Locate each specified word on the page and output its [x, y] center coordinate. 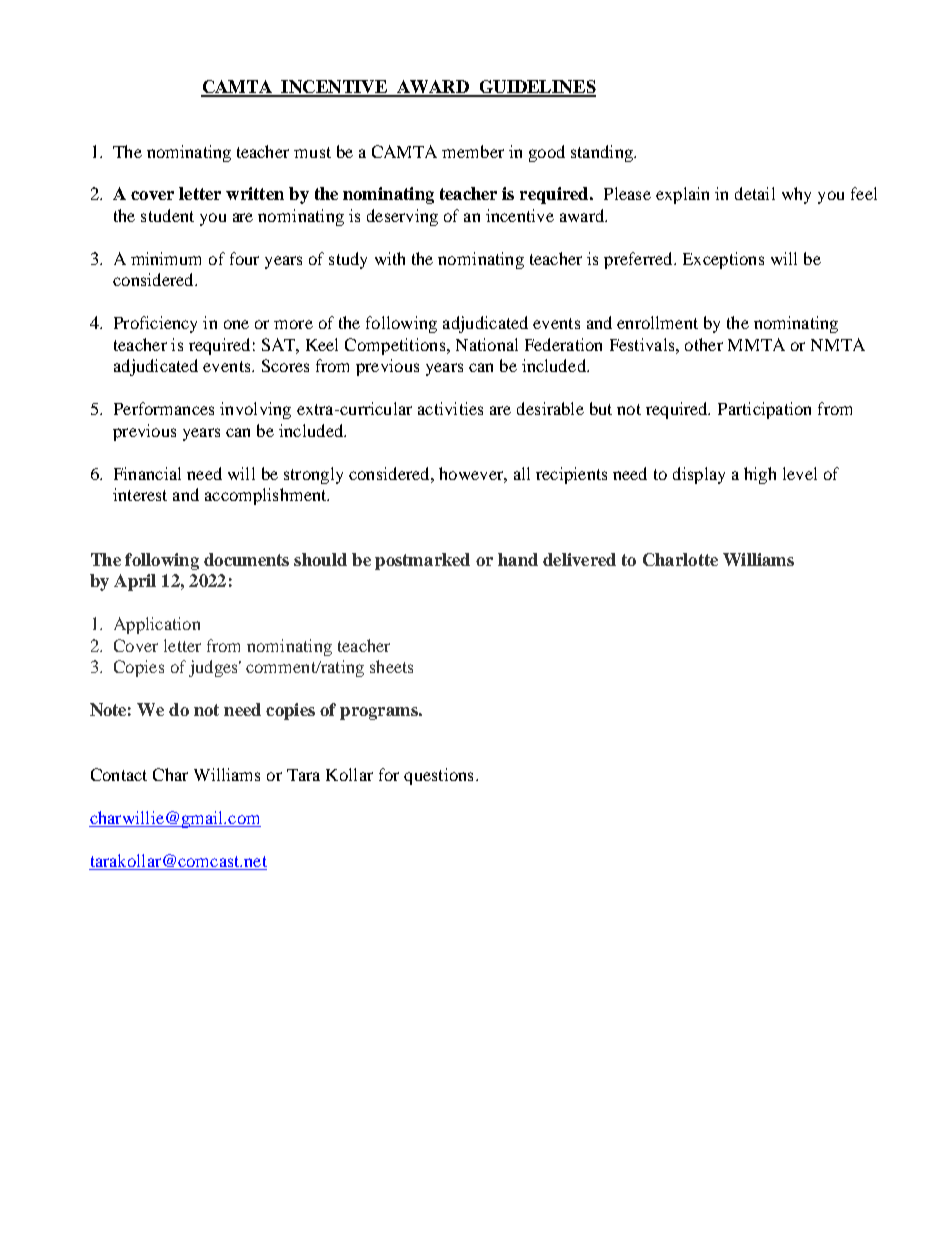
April [135, 582]
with [390, 258]
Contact [119, 774]
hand [518, 559]
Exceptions [723, 260]
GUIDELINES [536, 88]
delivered [579, 559]
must [312, 152]
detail [755, 193]
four [244, 258]
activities [450, 408]
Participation [764, 410]
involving [255, 410]
